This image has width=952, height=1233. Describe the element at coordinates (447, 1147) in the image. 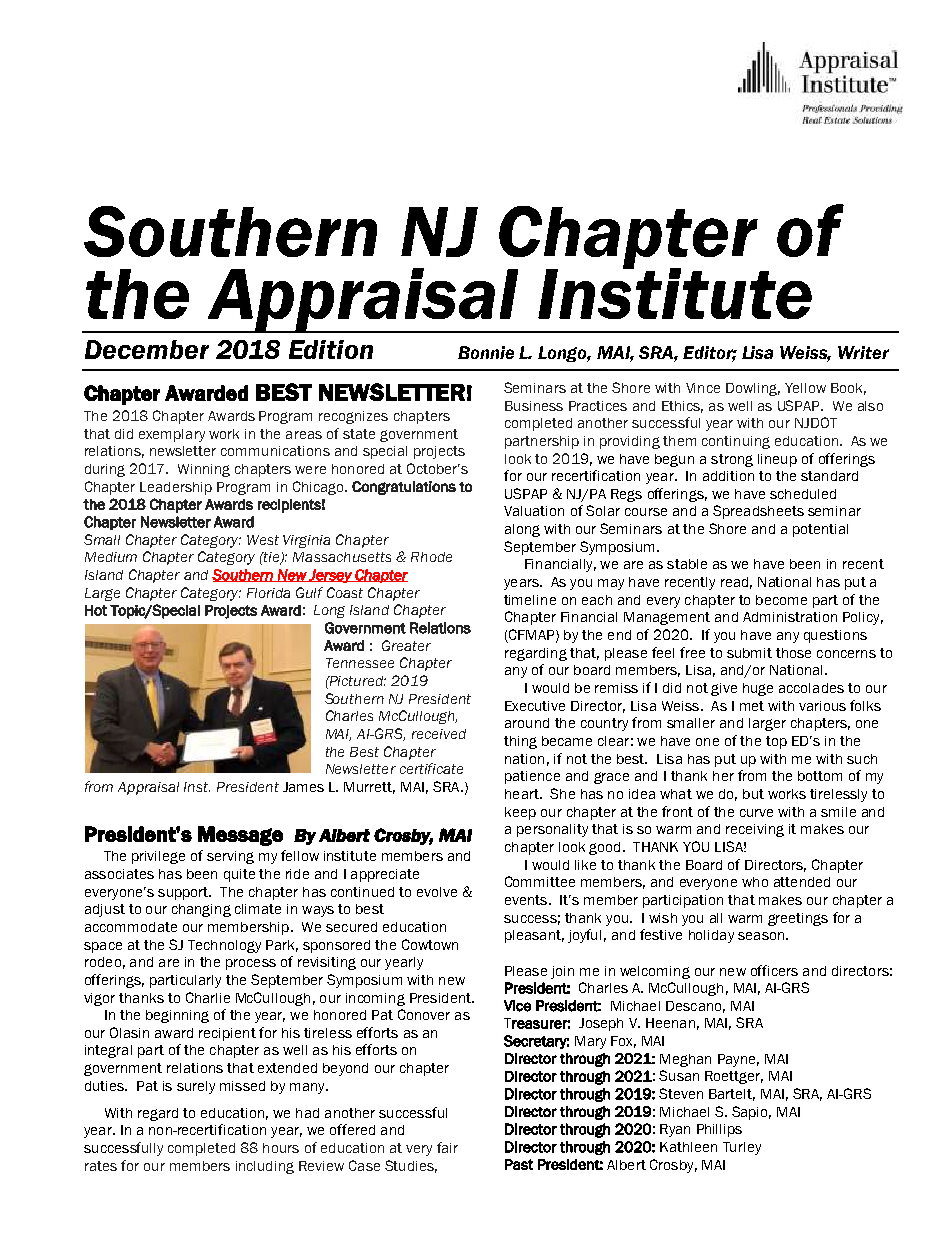

I see `fair` at that location.
